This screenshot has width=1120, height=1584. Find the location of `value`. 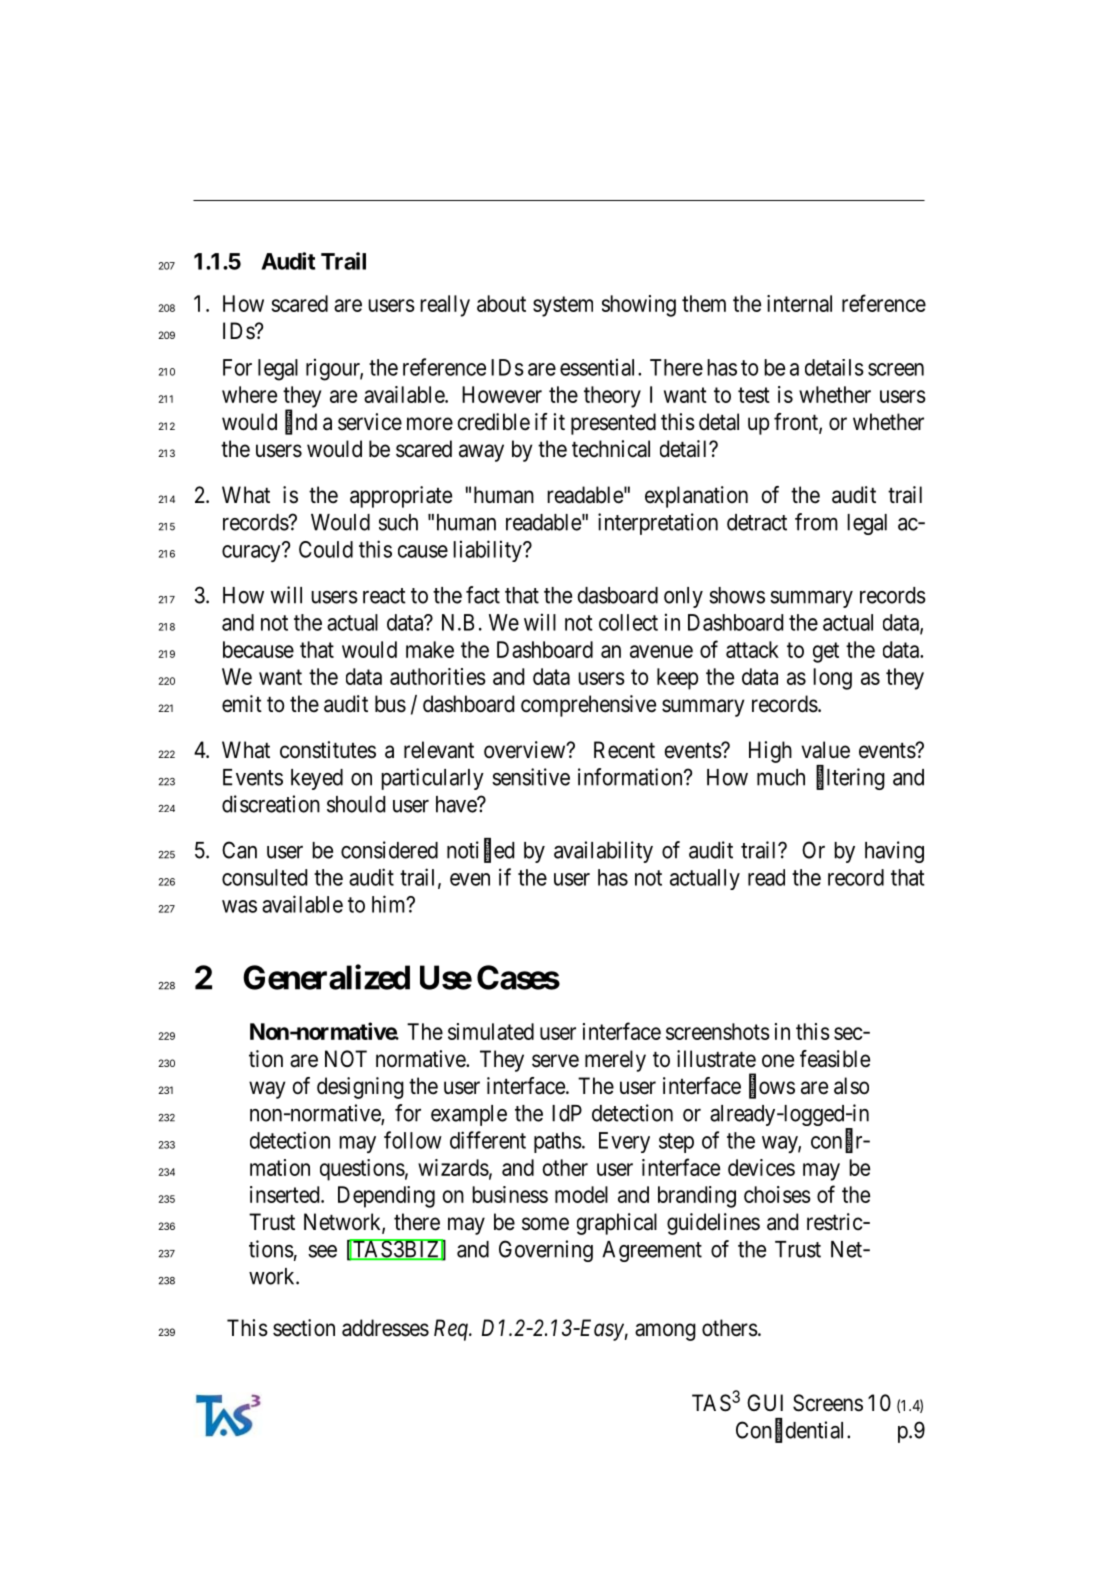

value is located at coordinates (825, 750).
